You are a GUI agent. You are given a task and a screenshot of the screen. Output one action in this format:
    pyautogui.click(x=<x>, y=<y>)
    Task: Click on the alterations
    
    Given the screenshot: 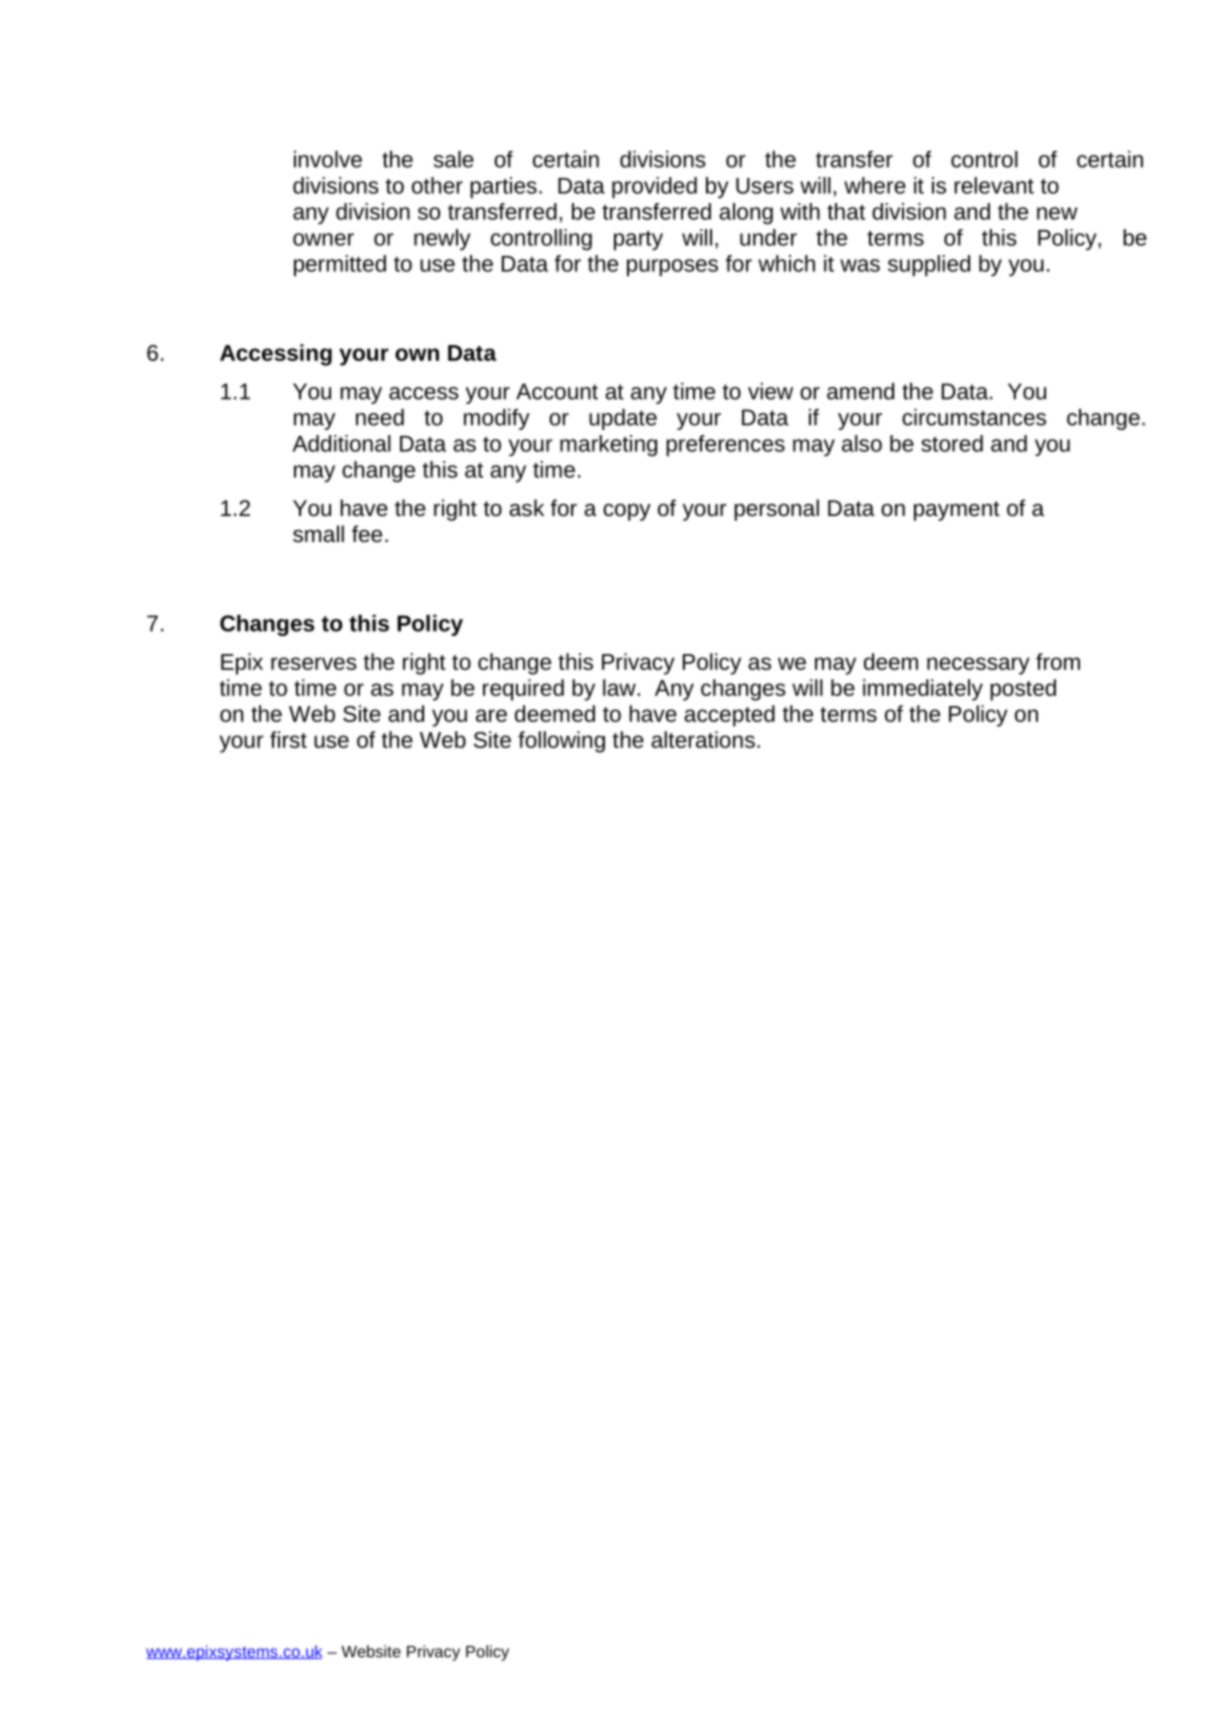 What is the action you would take?
    pyautogui.click(x=703, y=739)
